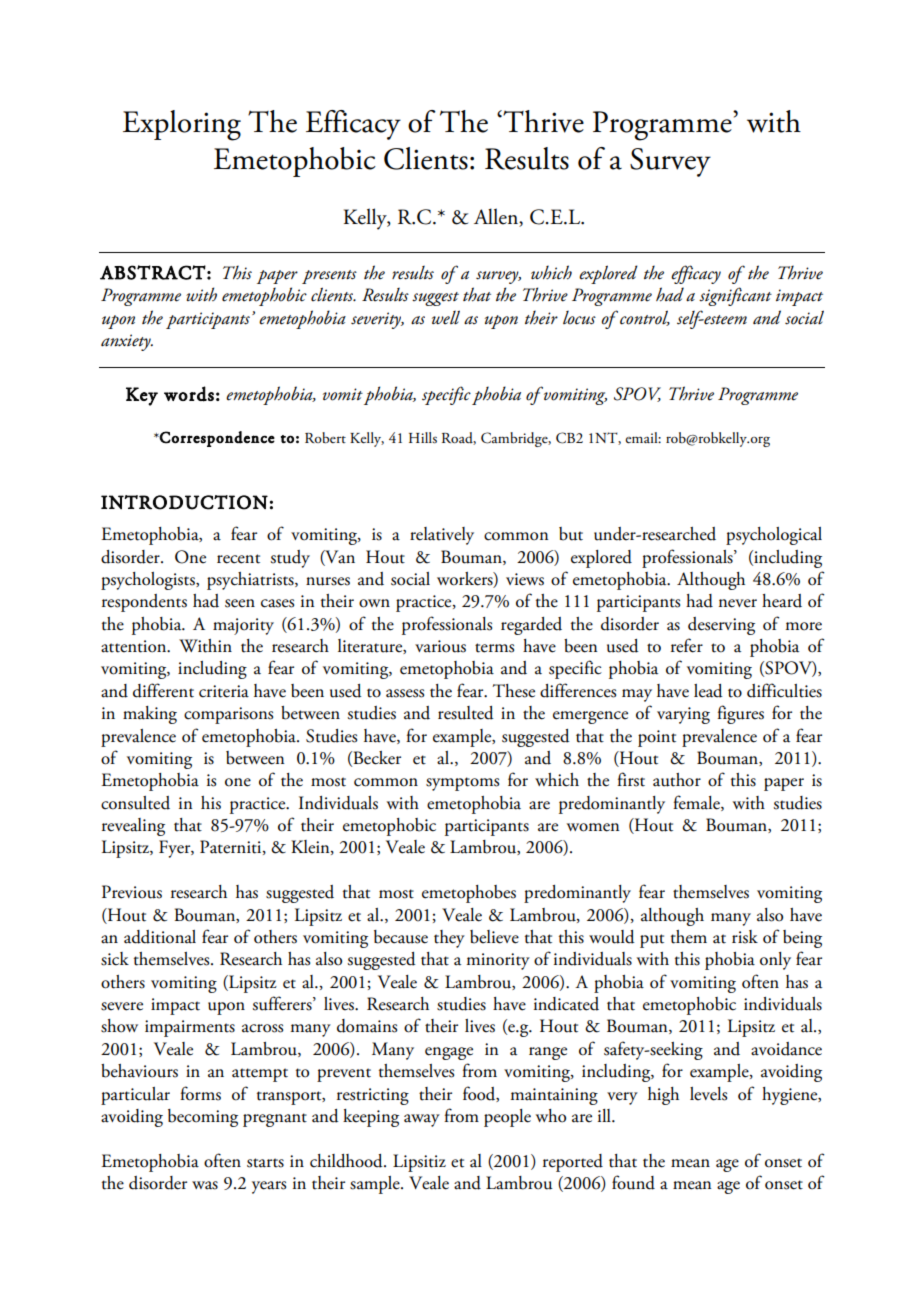 This screenshot has height=1308, width=924. Describe the element at coordinates (440, 646) in the screenshot. I see `various` at that location.
